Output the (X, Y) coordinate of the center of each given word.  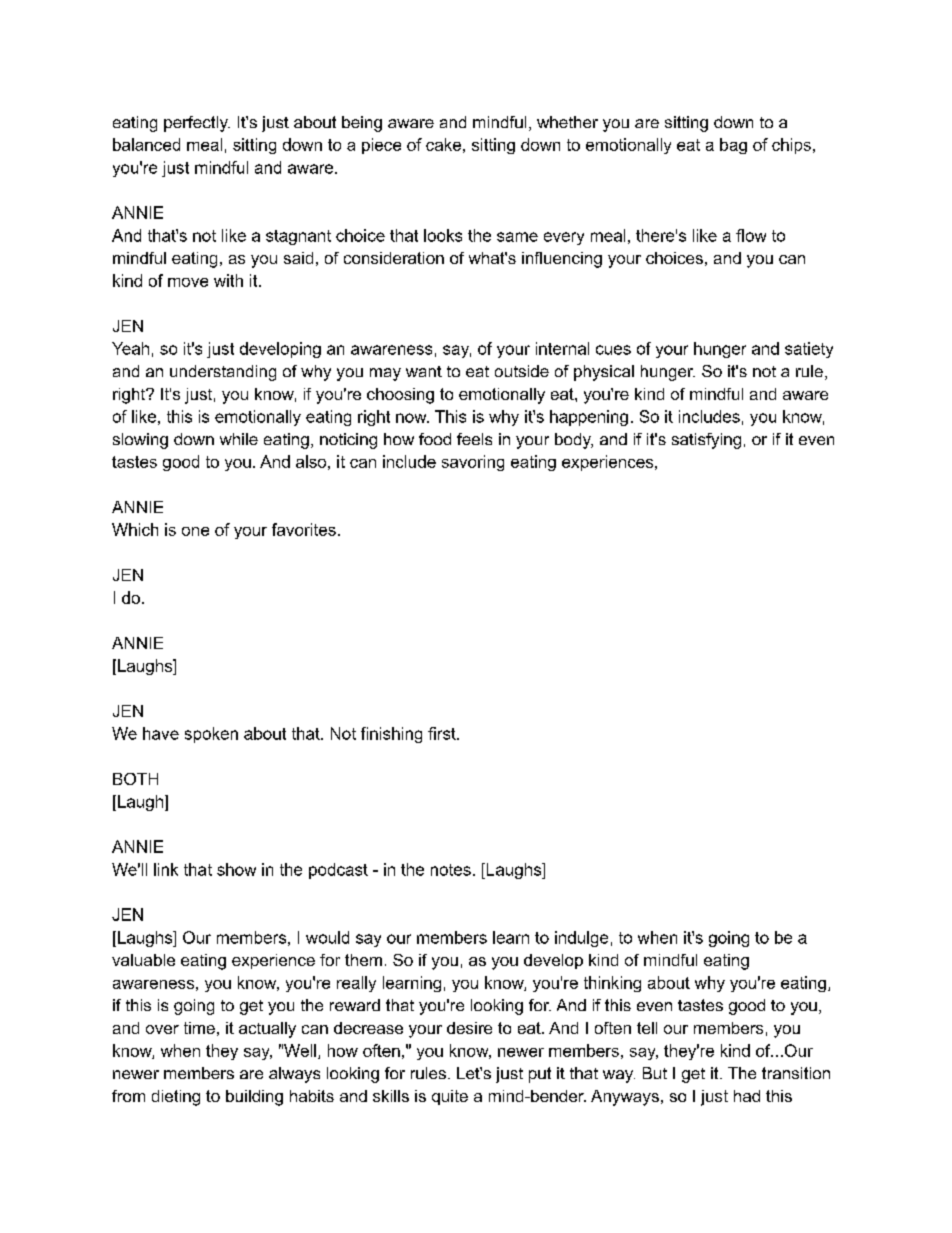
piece (381, 146)
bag (733, 146)
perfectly (197, 124)
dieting (176, 1098)
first (443, 733)
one (195, 531)
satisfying (706, 441)
